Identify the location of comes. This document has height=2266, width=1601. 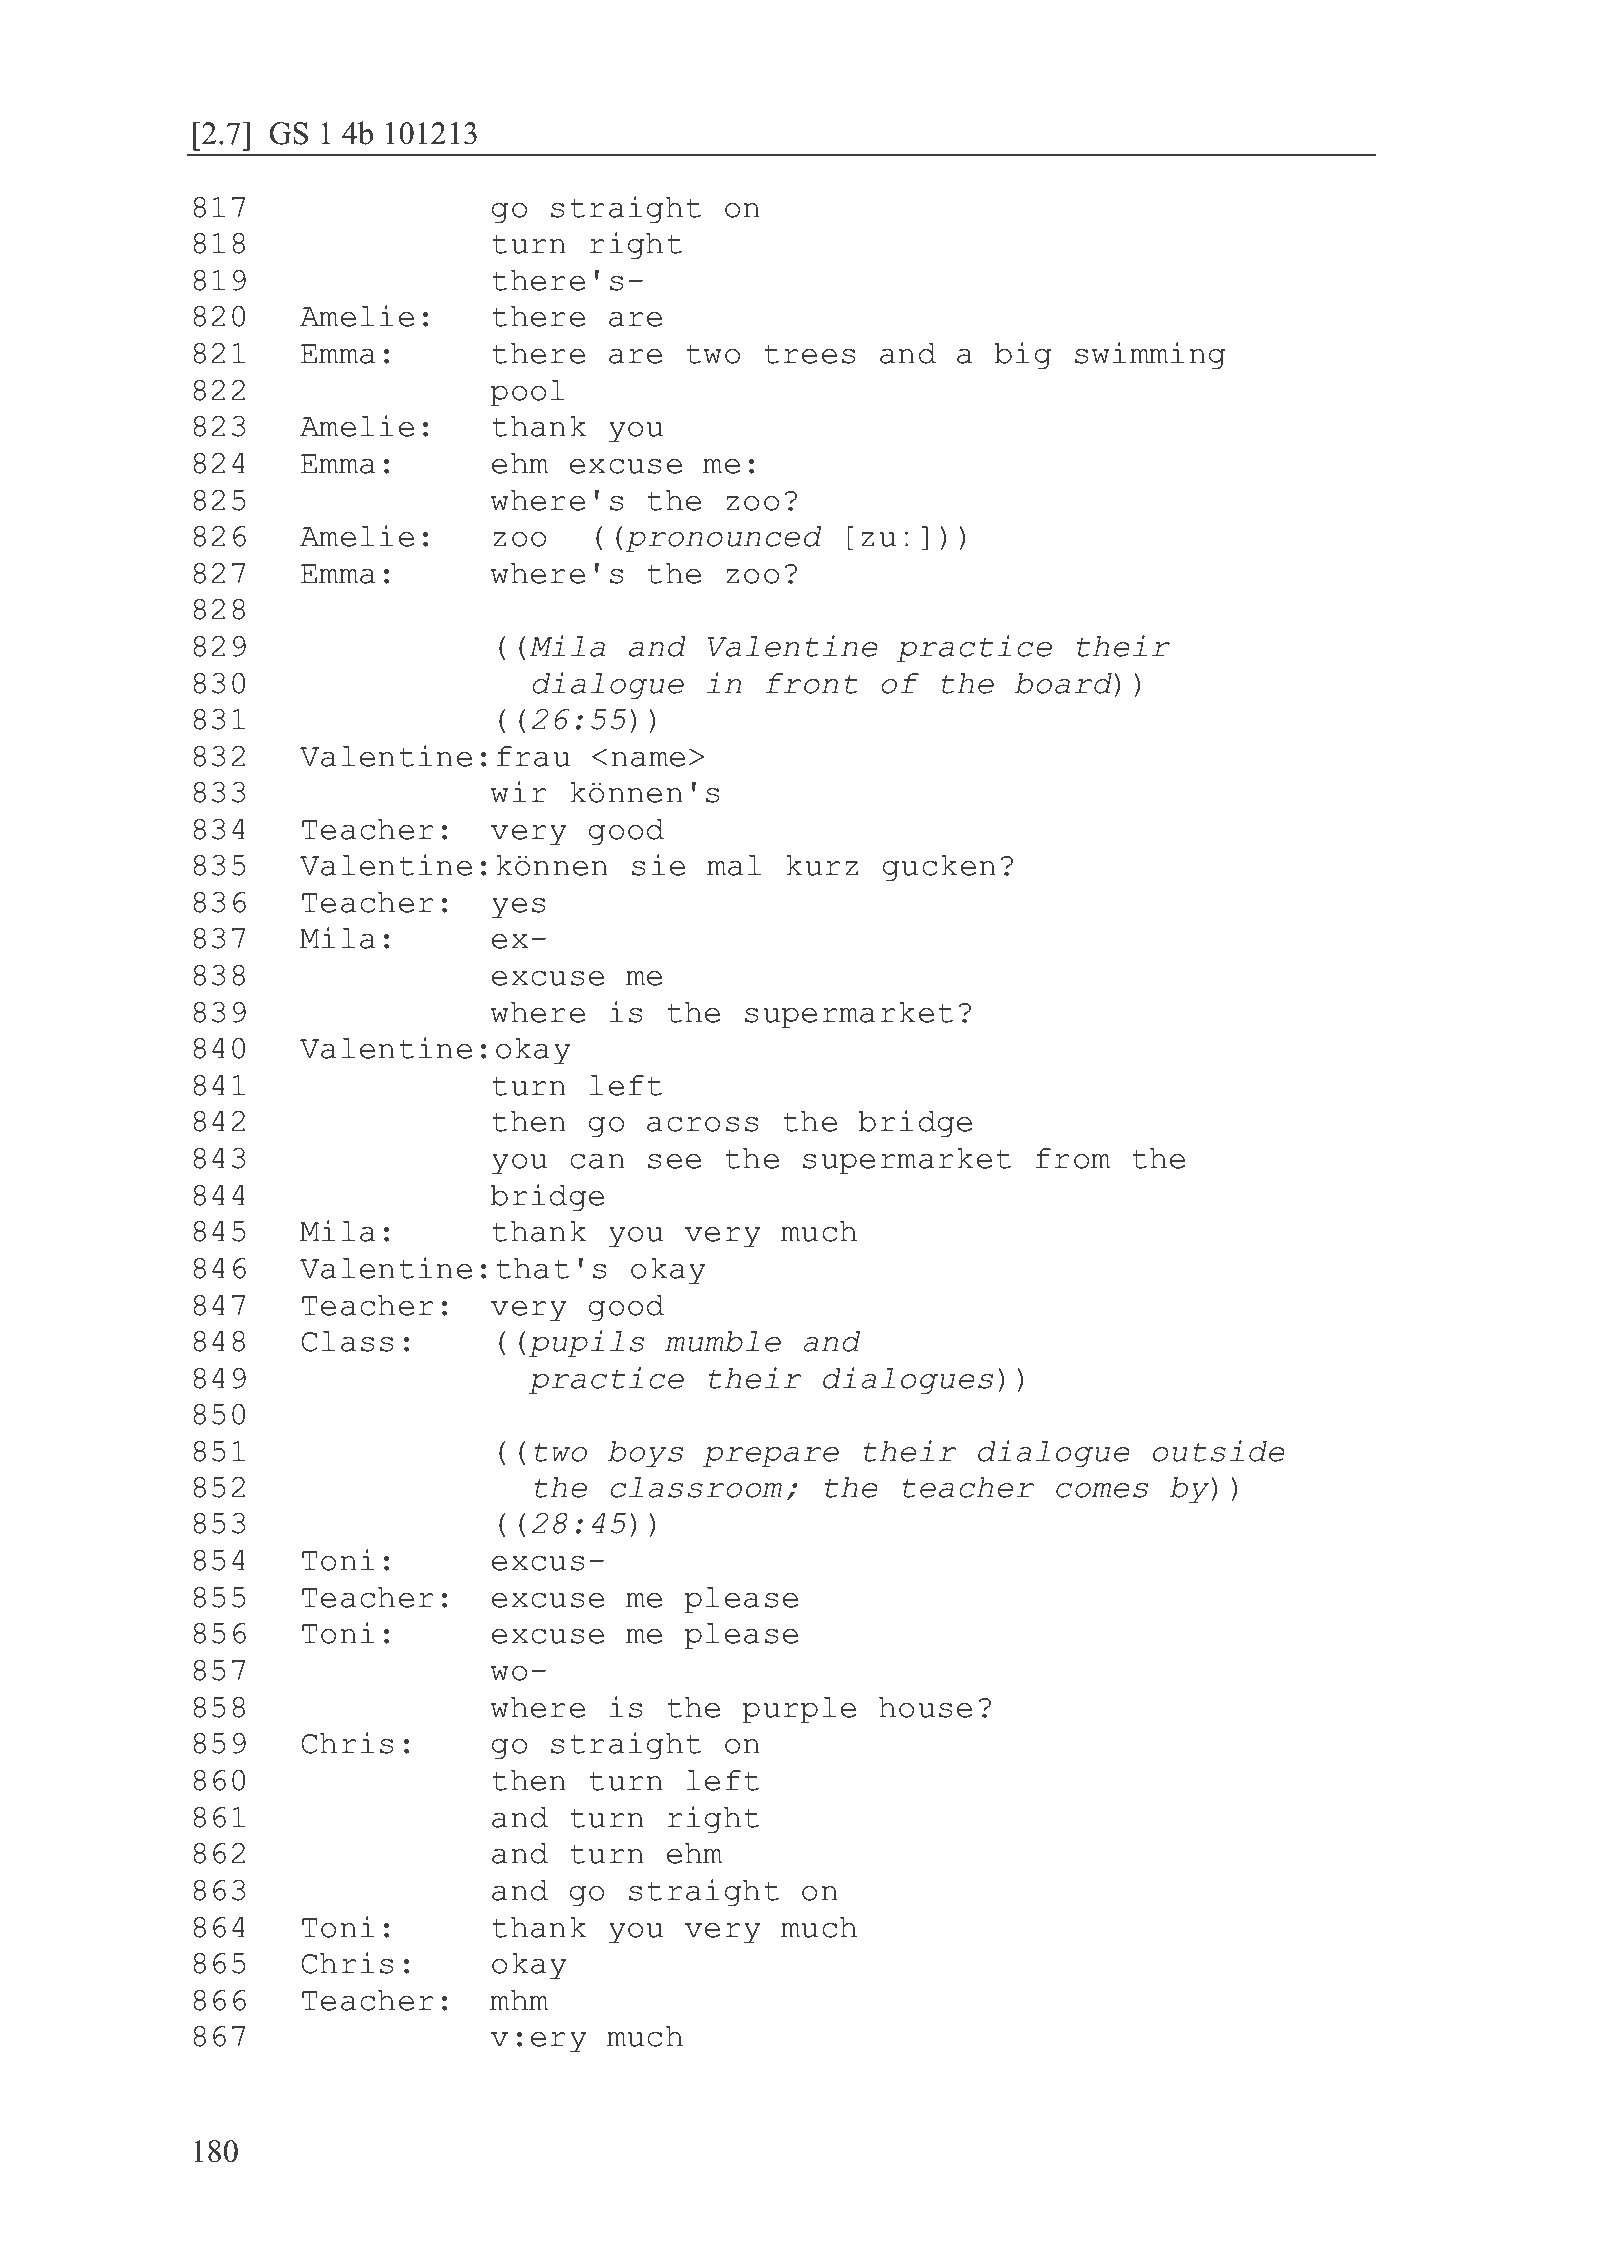
(1102, 1490).
